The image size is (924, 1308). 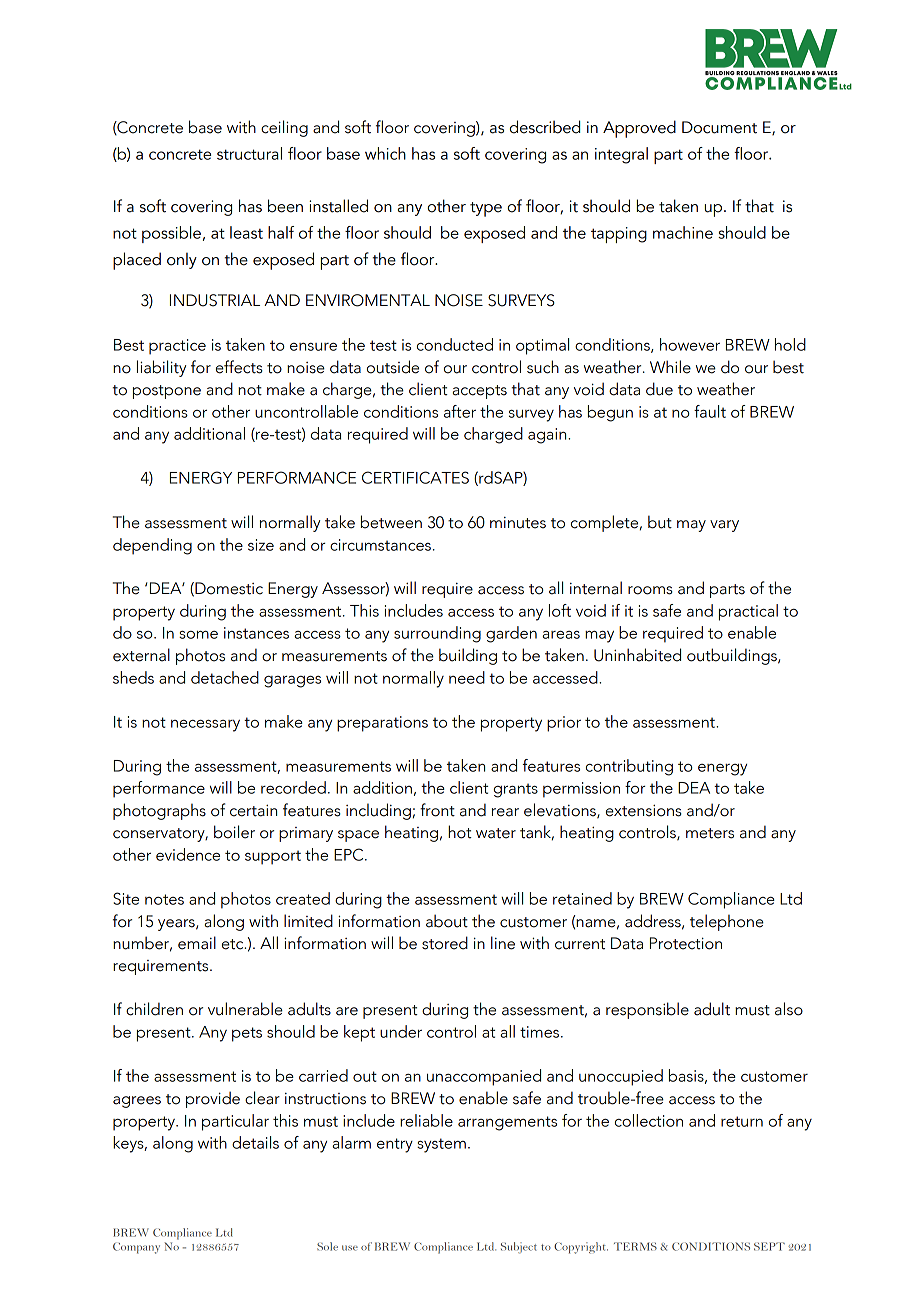 What do you see at coordinates (136, 1248) in the page?
I see `Company` at bounding box center [136, 1248].
